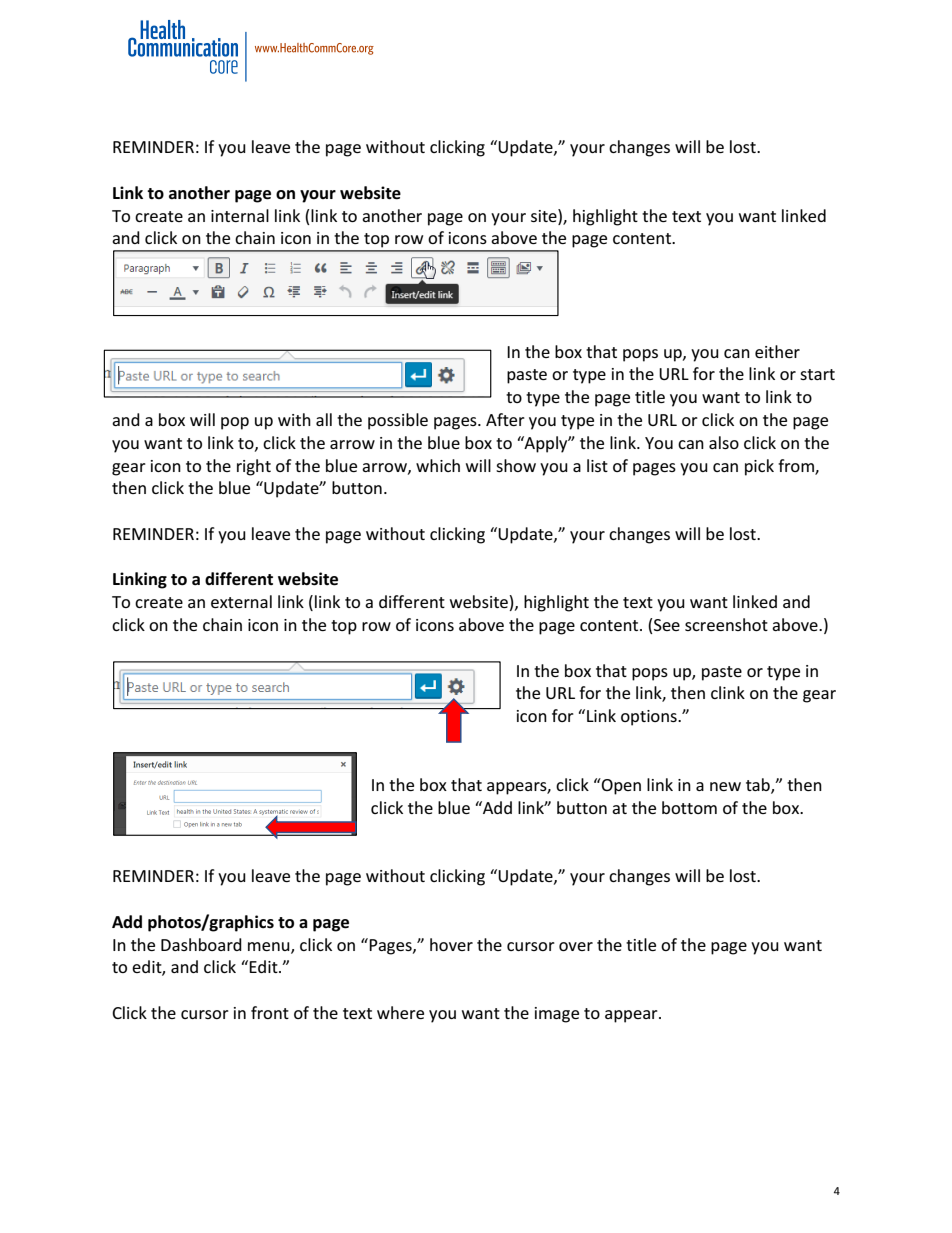  What do you see at coordinates (557, 1015) in the page?
I see `image` at bounding box center [557, 1015].
